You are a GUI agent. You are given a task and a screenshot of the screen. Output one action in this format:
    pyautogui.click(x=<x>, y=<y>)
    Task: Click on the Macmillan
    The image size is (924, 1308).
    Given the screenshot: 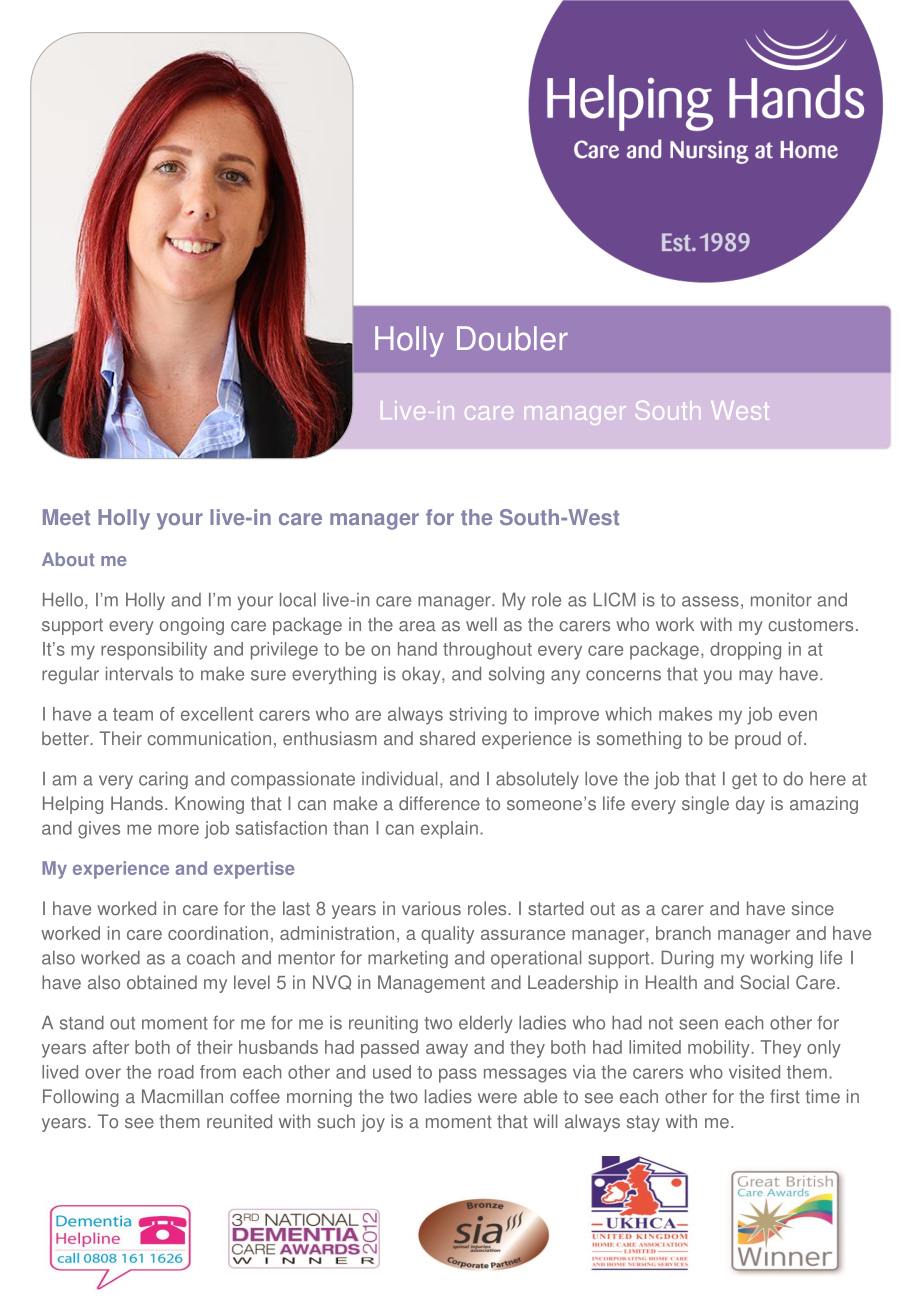 What is the action you would take?
    pyautogui.click(x=182, y=1096)
